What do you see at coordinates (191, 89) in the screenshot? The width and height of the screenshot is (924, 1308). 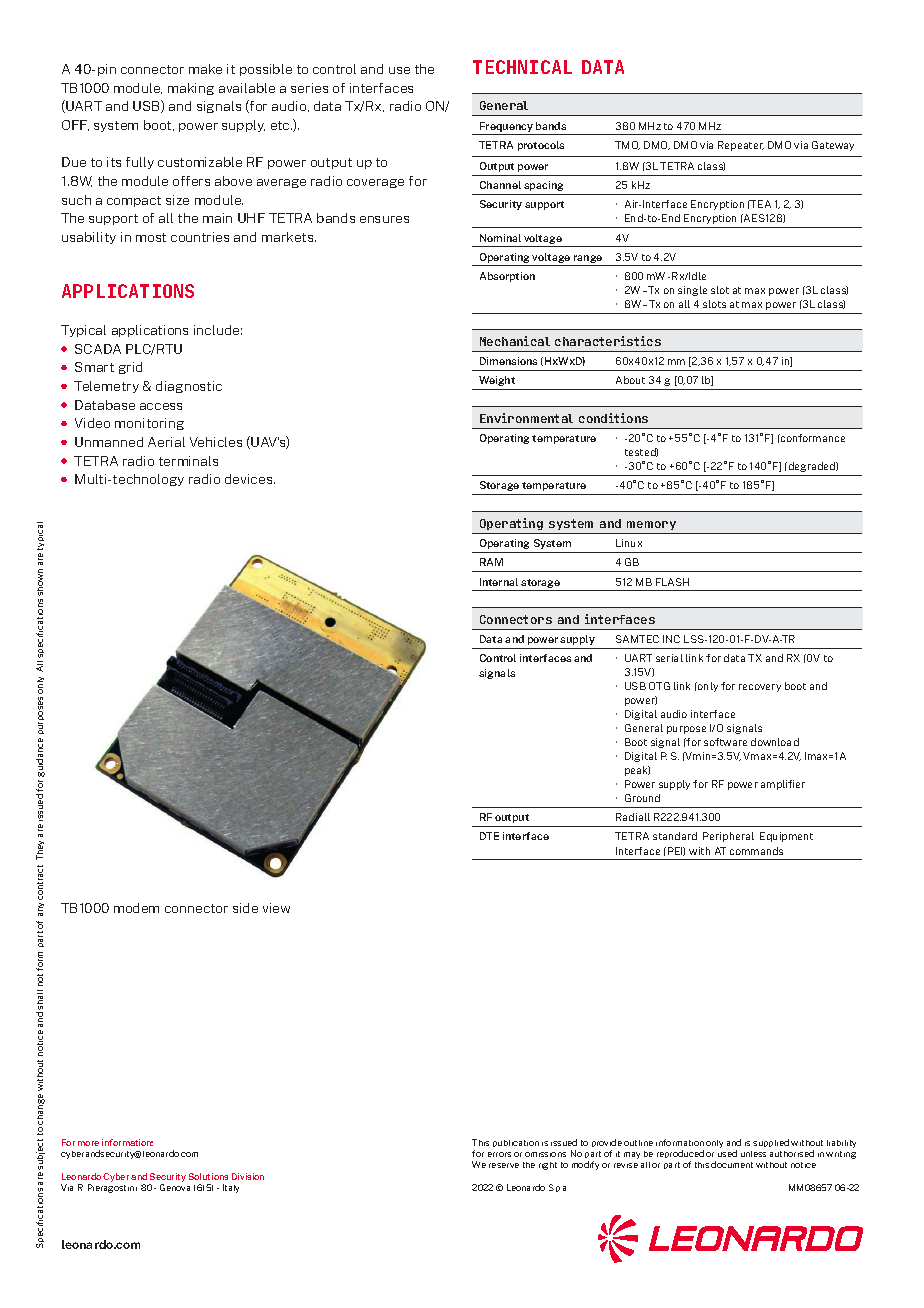 I see `making` at bounding box center [191, 89].
